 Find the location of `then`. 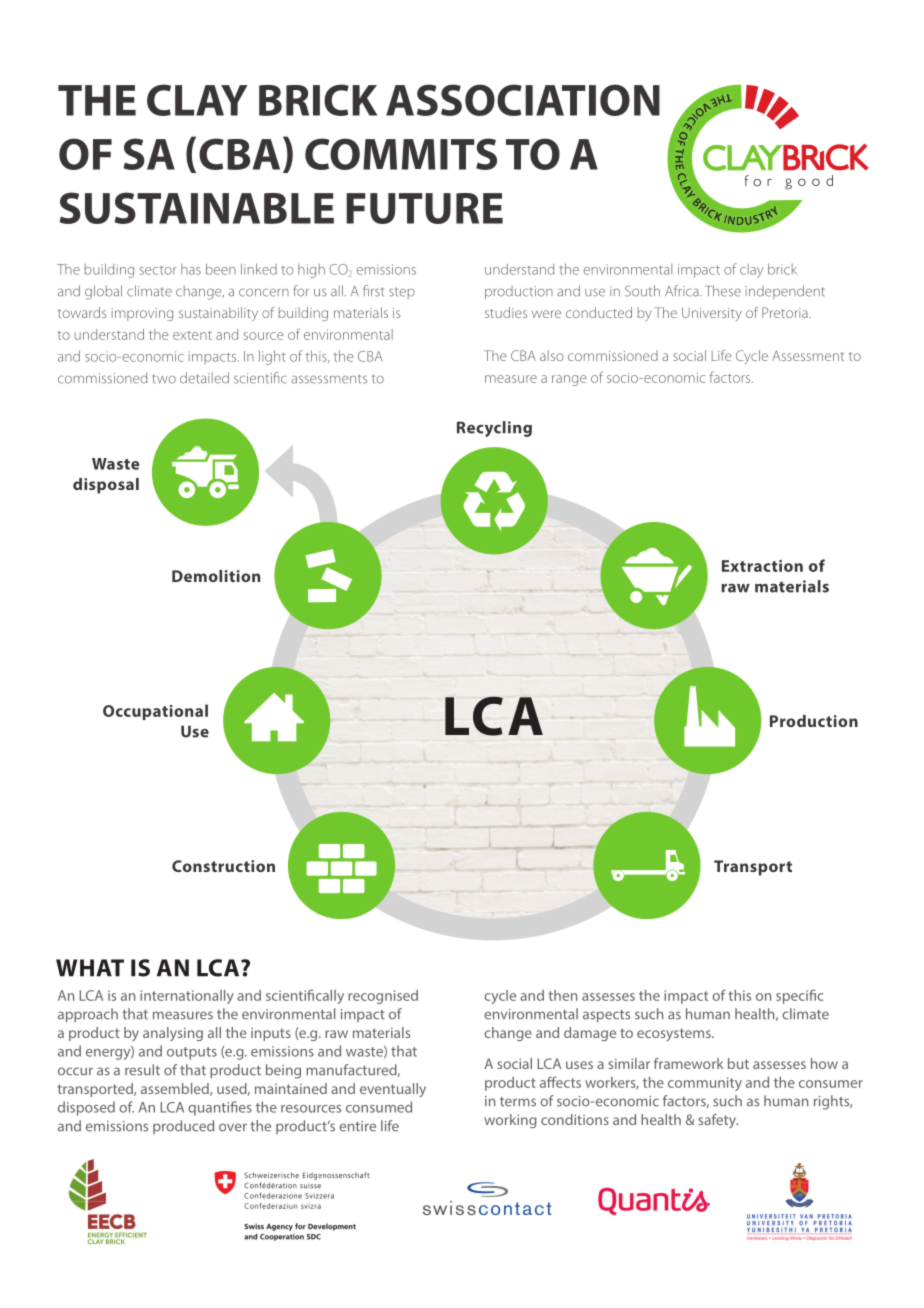

then is located at coordinates (562, 995).
